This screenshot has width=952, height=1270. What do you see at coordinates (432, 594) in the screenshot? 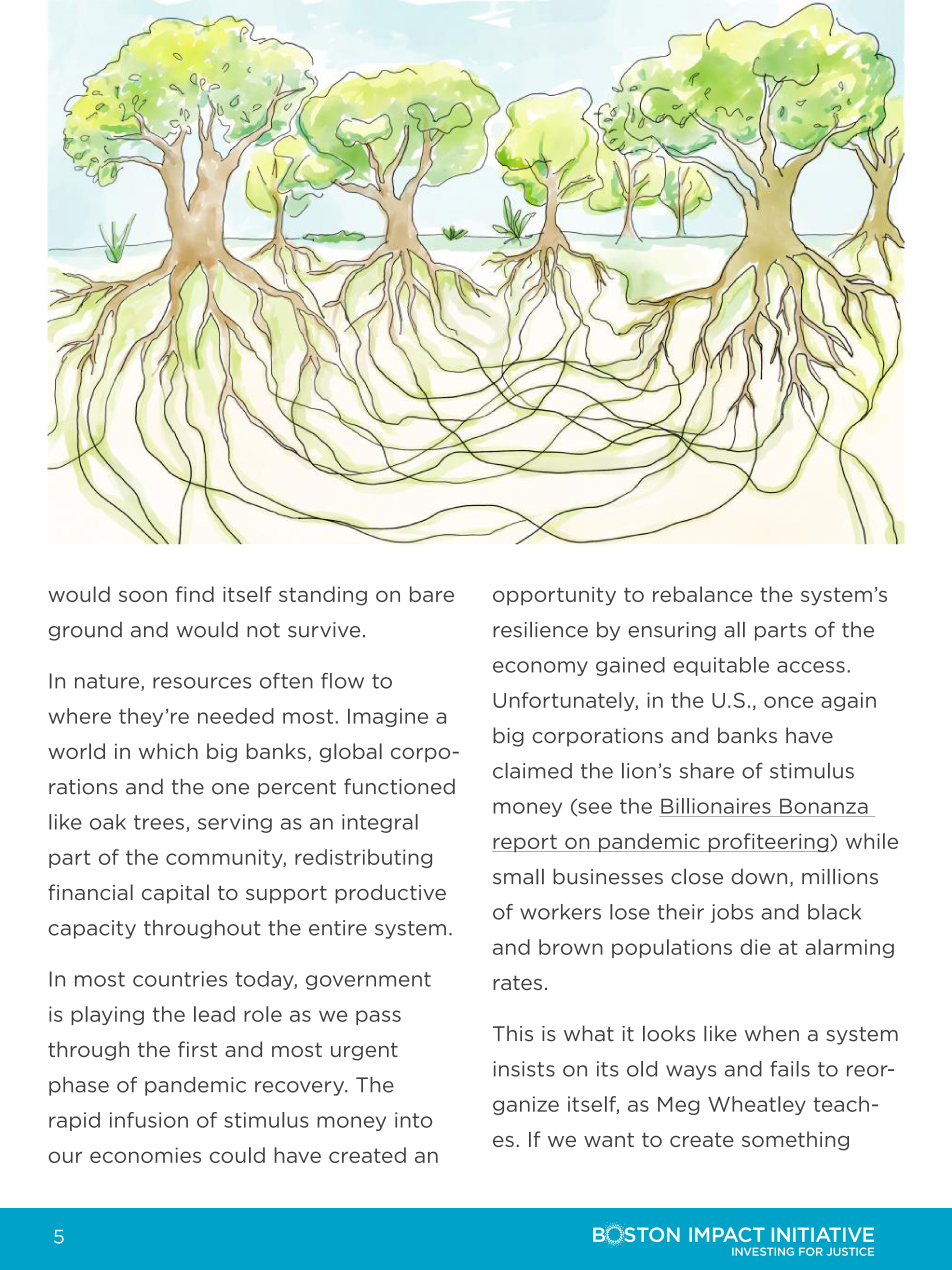
I see `bare` at bounding box center [432, 594].
